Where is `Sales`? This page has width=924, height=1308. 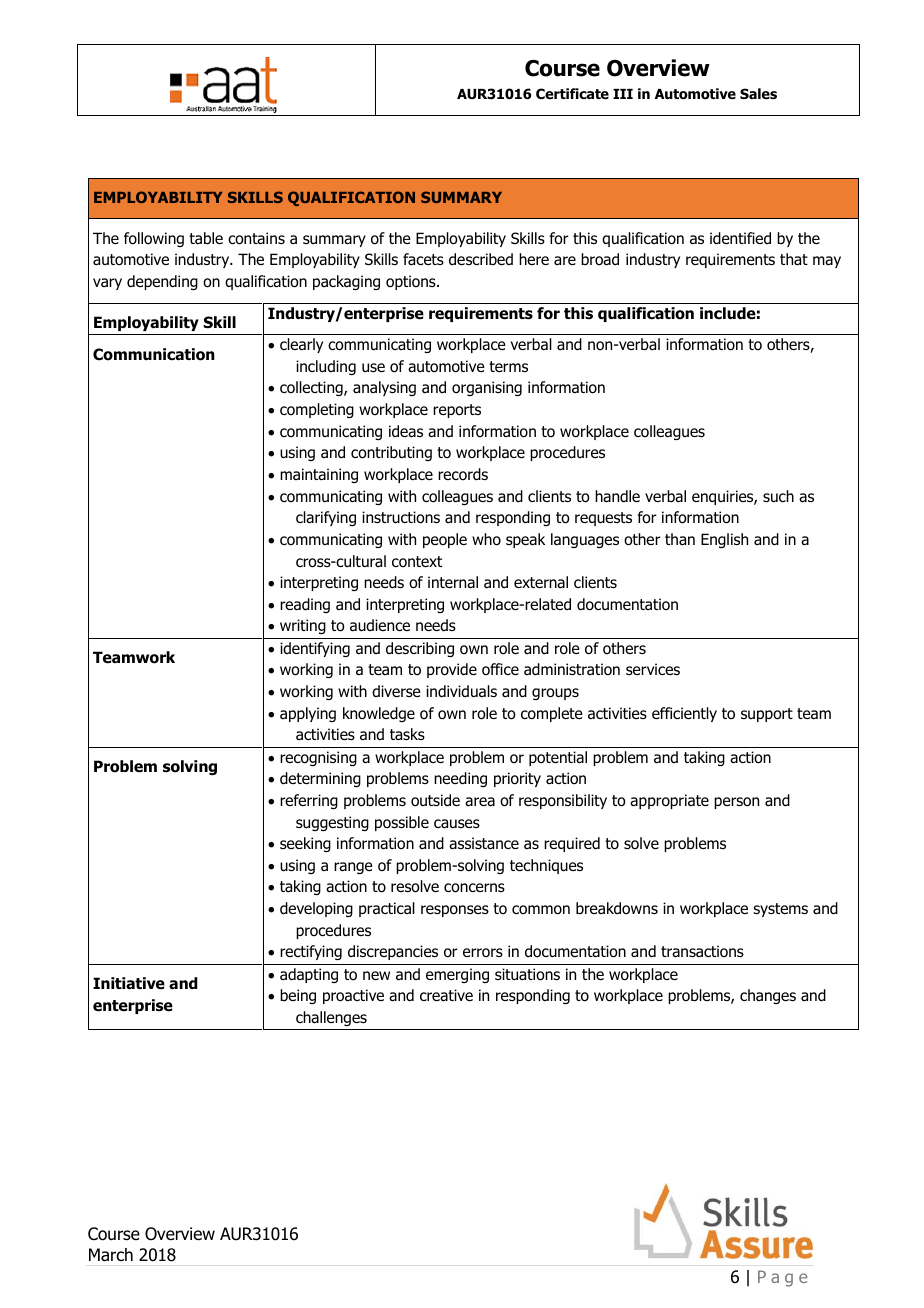
Sales is located at coordinates (758, 94).
